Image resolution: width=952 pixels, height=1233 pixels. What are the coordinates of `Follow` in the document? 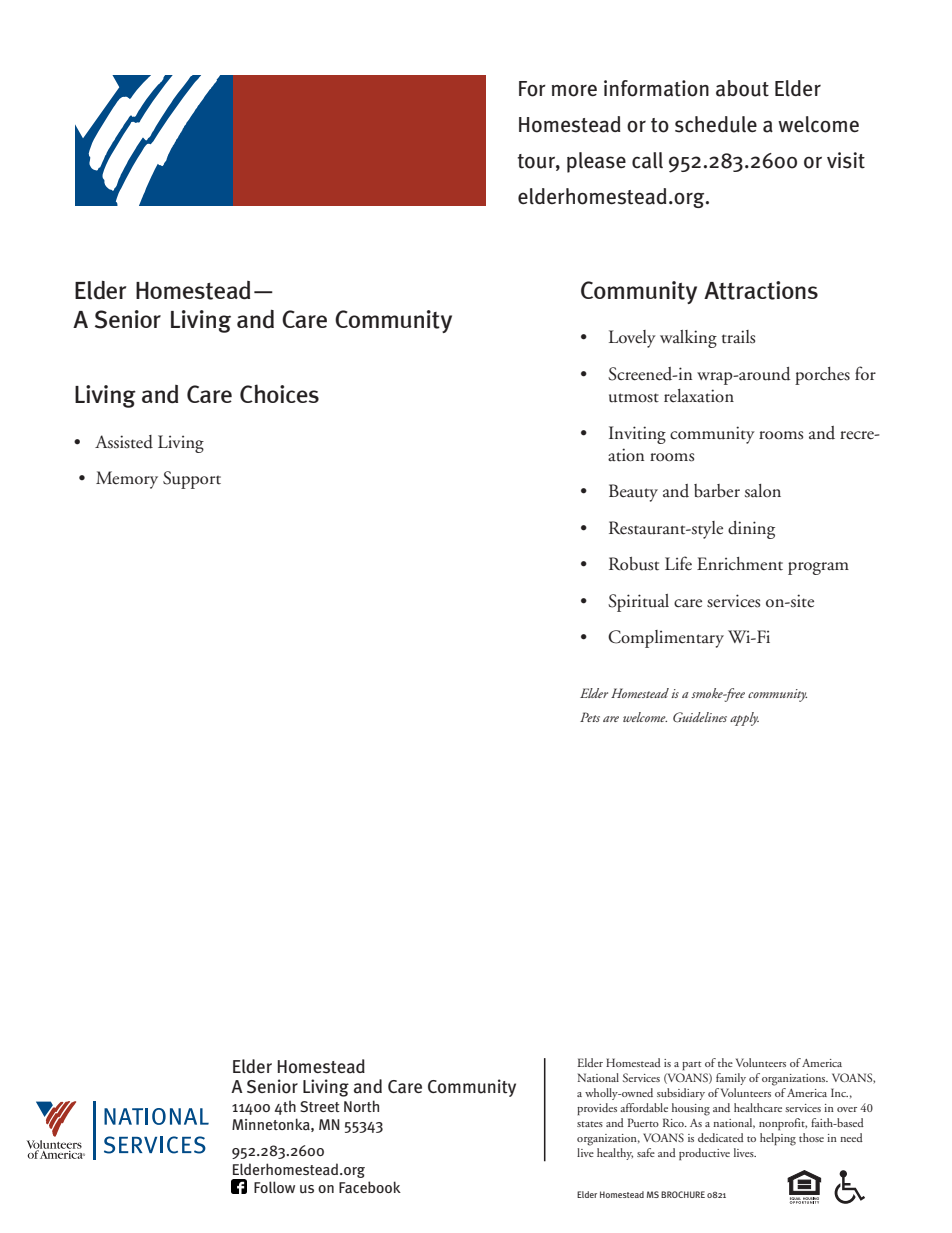 It's located at (274, 1187).
